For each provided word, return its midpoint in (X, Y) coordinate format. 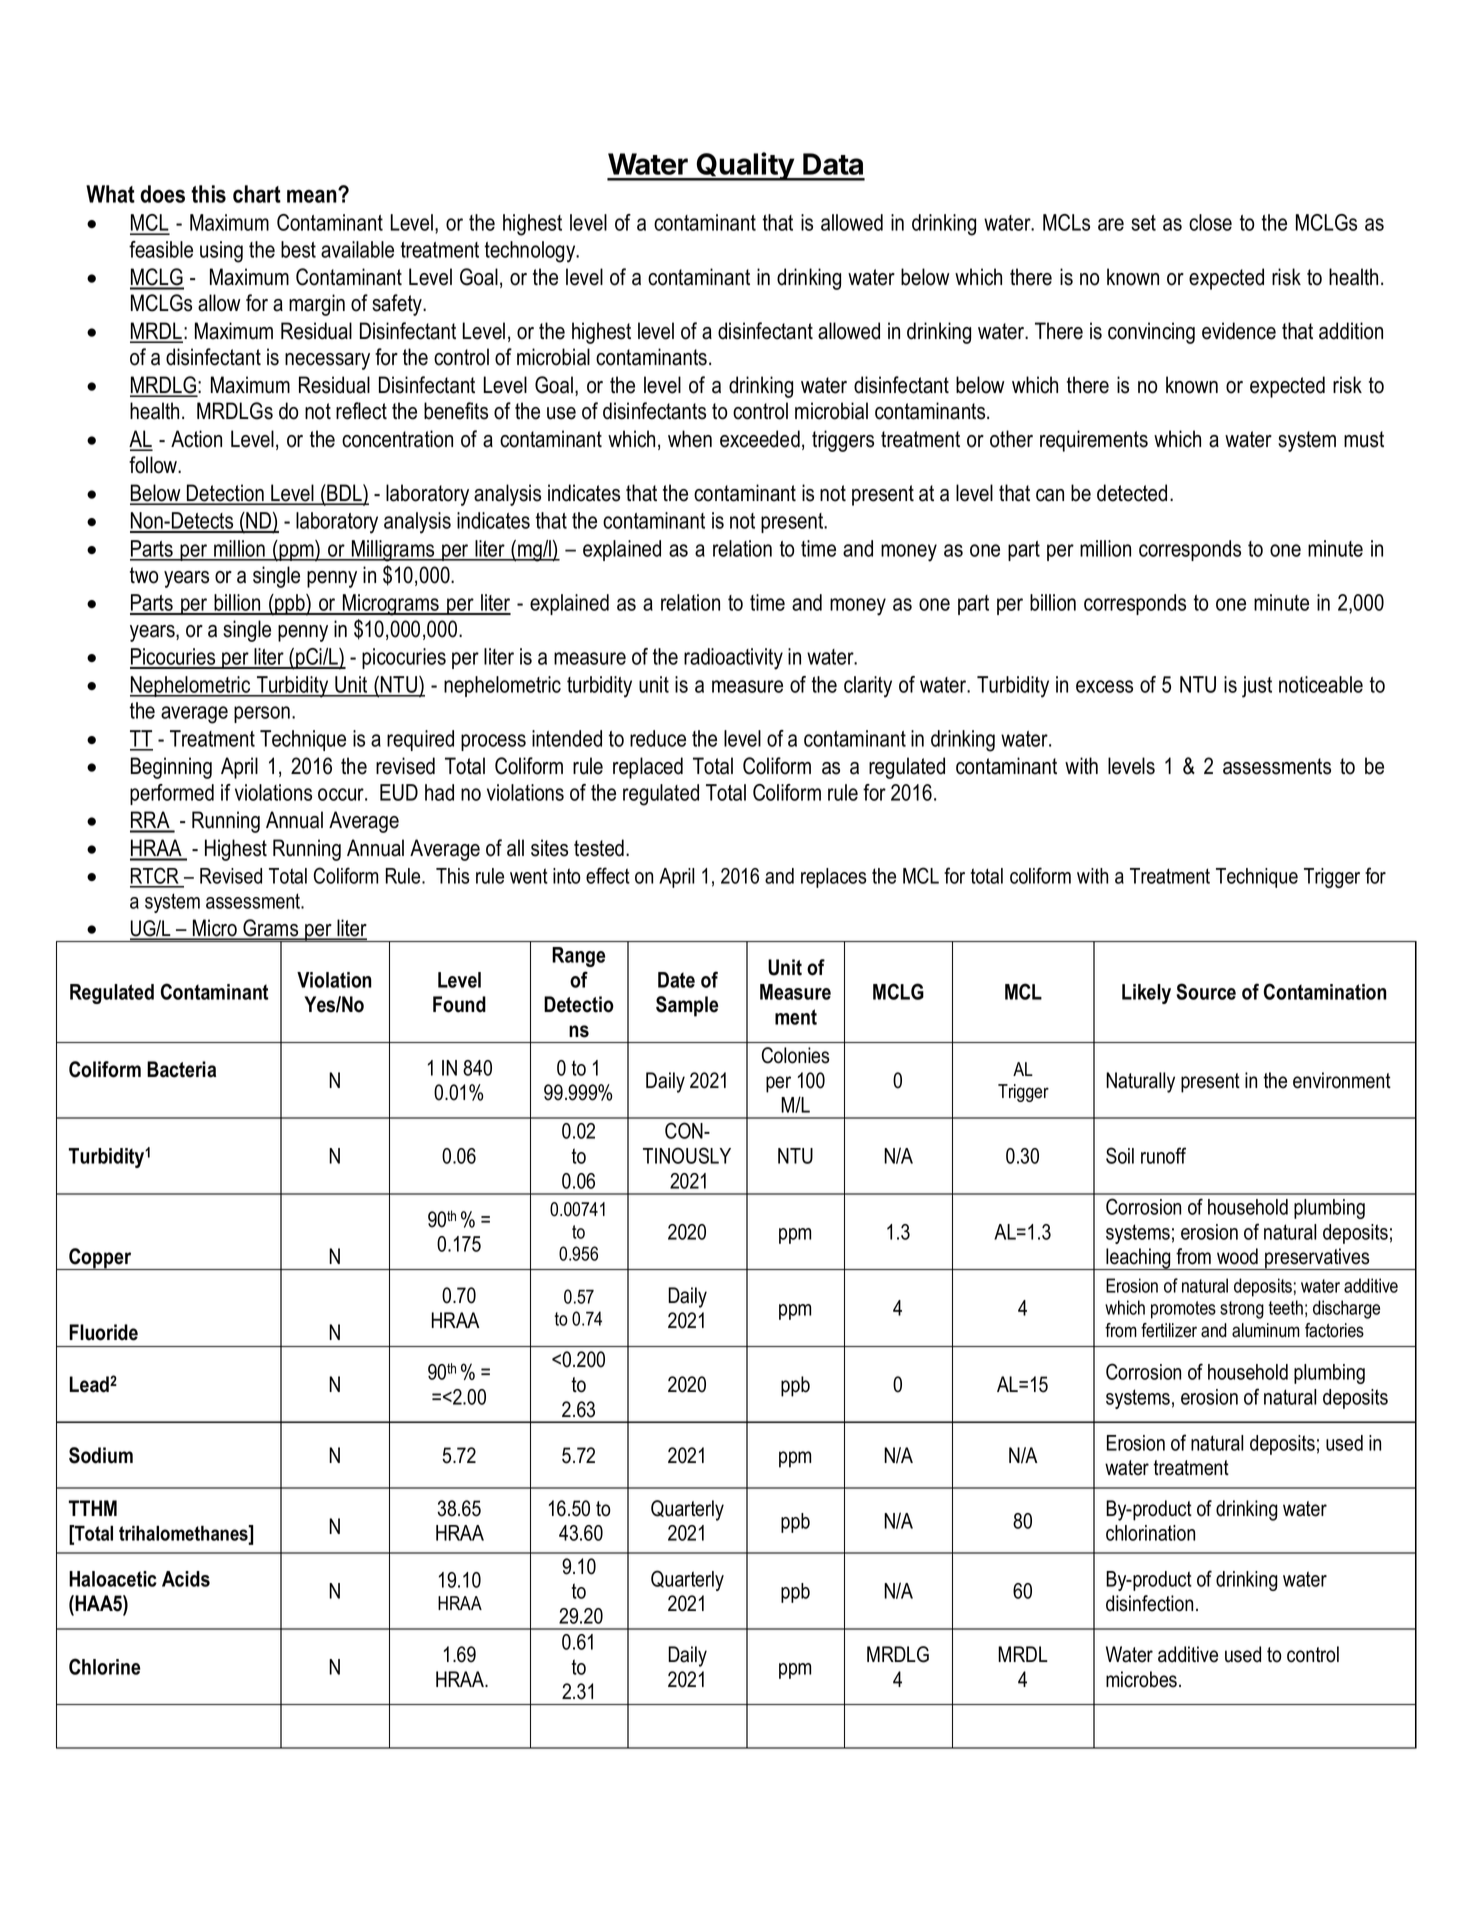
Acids (186, 1579)
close (1210, 222)
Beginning (171, 768)
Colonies (796, 1055)
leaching (1138, 1259)
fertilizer (1169, 1330)
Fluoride (103, 1332)
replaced (648, 768)
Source (1206, 991)
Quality (745, 166)
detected (1132, 493)
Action (196, 439)
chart (257, 194)
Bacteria (181, 1069)
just (1257, 687)
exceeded (760, 439)
